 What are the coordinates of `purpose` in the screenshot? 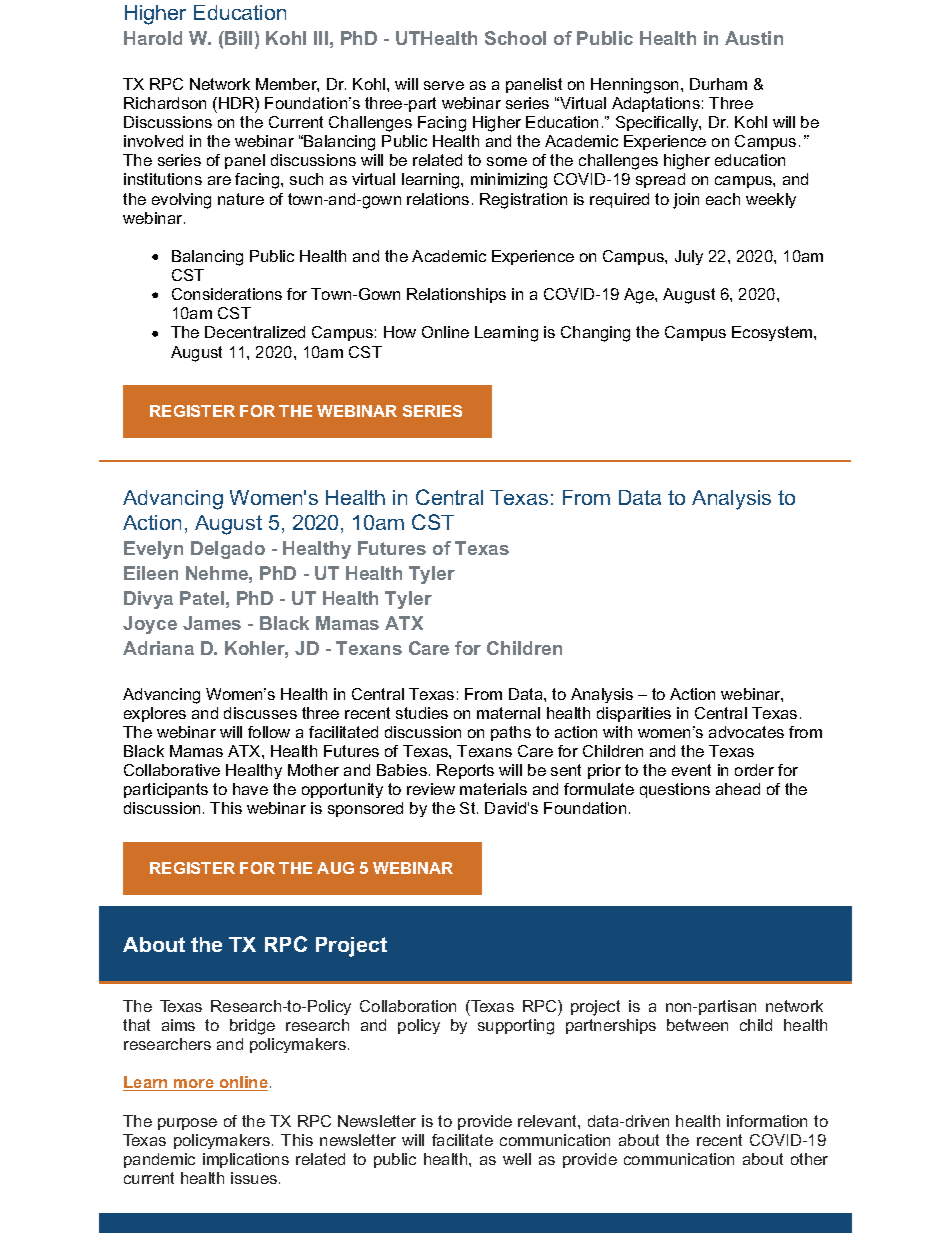 It's located at (187, 1124).
